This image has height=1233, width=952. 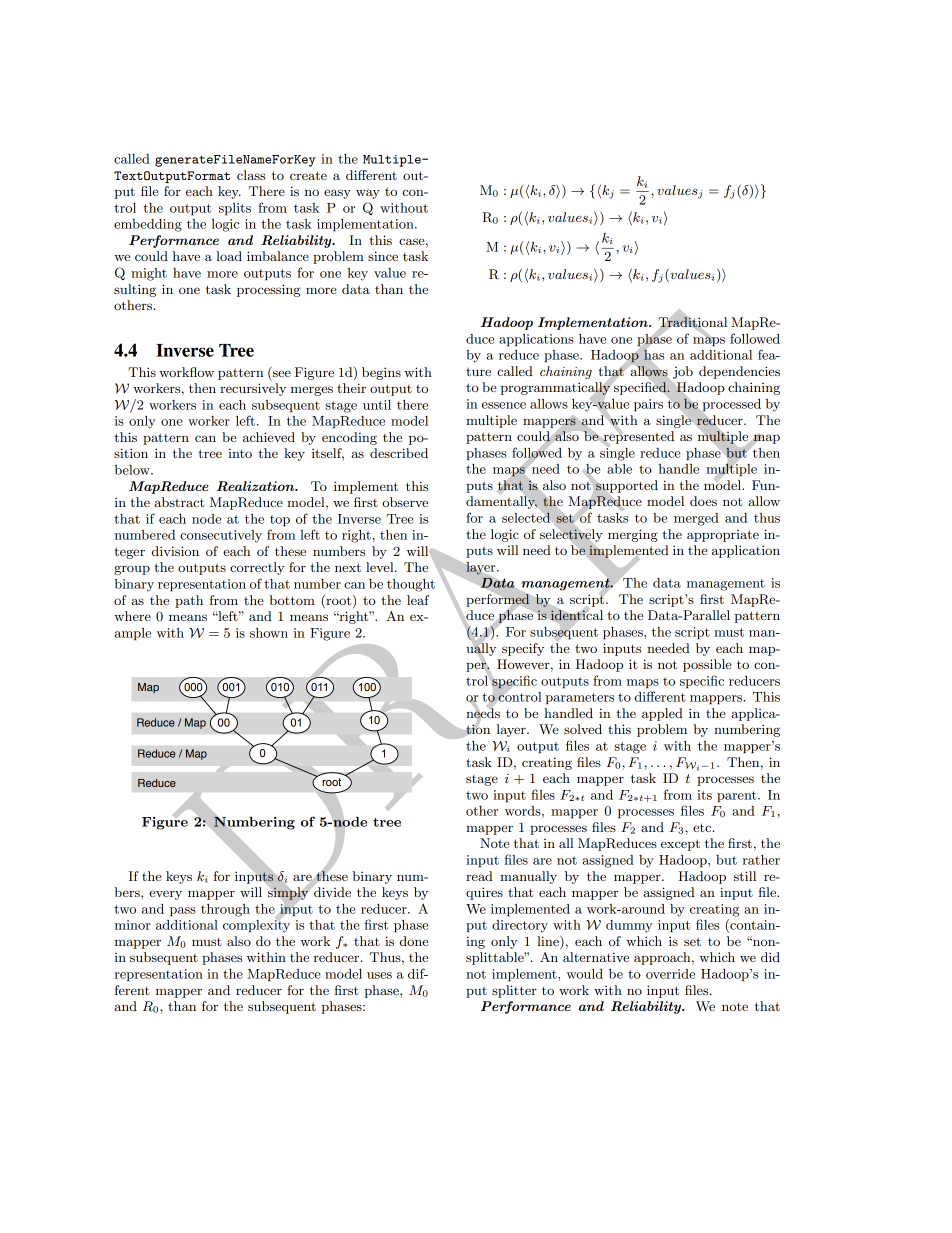 I want to click on complexity, so click(x=256, y=925).
